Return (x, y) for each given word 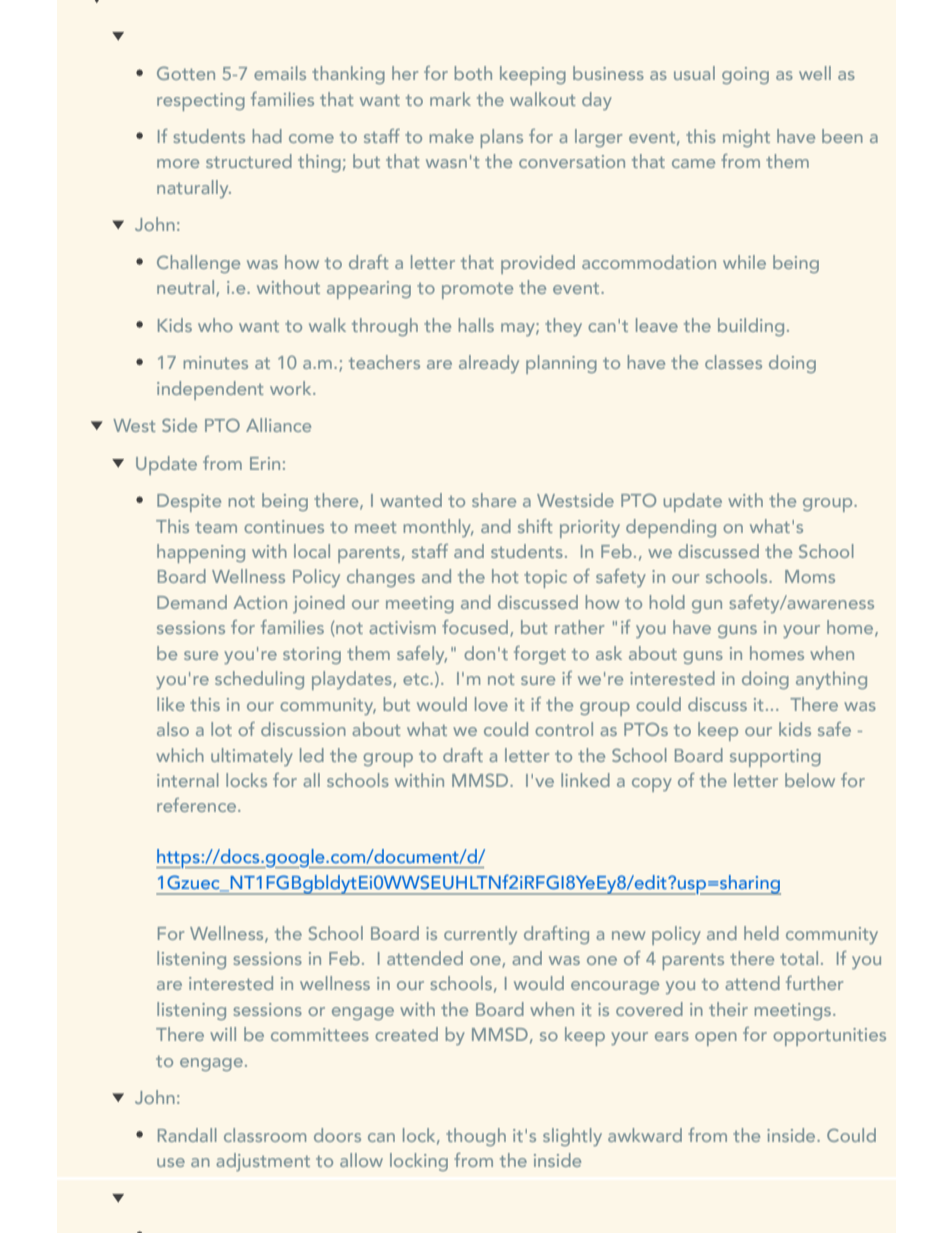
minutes (216, 362)
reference (198, 805)
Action (260, 602)
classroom (265, 1135)
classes (733, 362)
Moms (810, 576)
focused (476, 628)
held (761, 933)
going (745, 75)
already (489, 364)
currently (480, 935)
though (476, 1137)
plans (502, 138)
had (267, 136)
